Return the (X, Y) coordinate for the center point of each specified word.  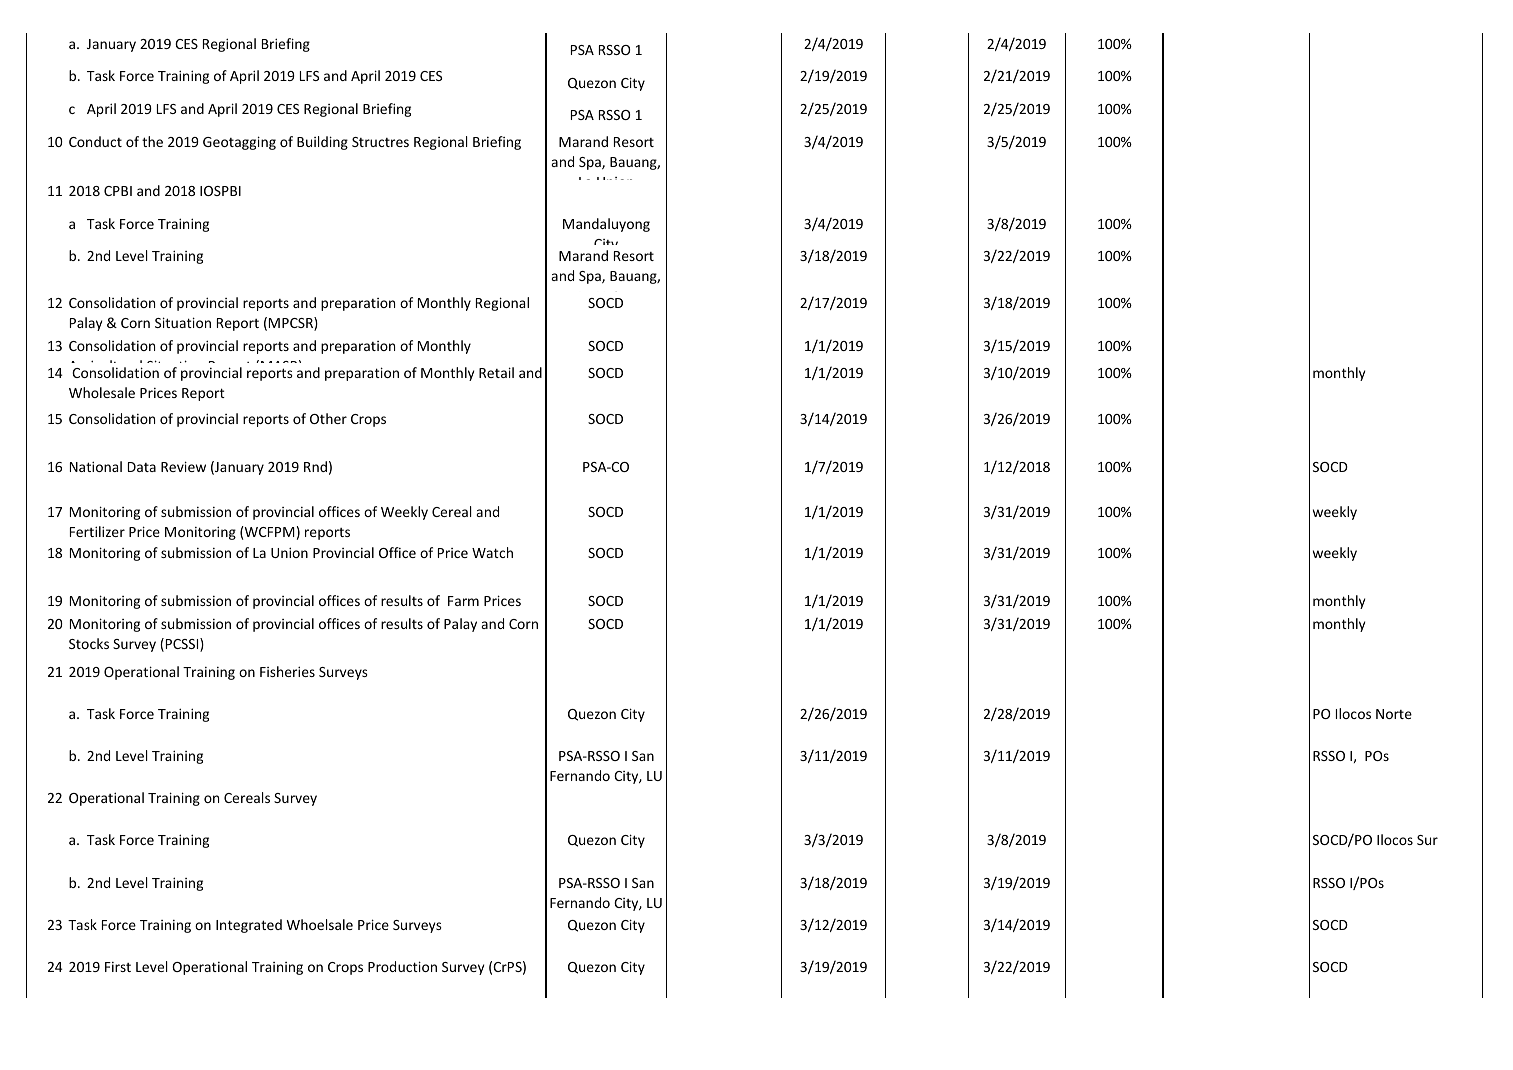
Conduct (95, 141)
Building (322, 143)
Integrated (249, 926)
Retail (496, 372)
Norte (1394, 714)
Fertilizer (97, 531)
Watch (492, 552)
